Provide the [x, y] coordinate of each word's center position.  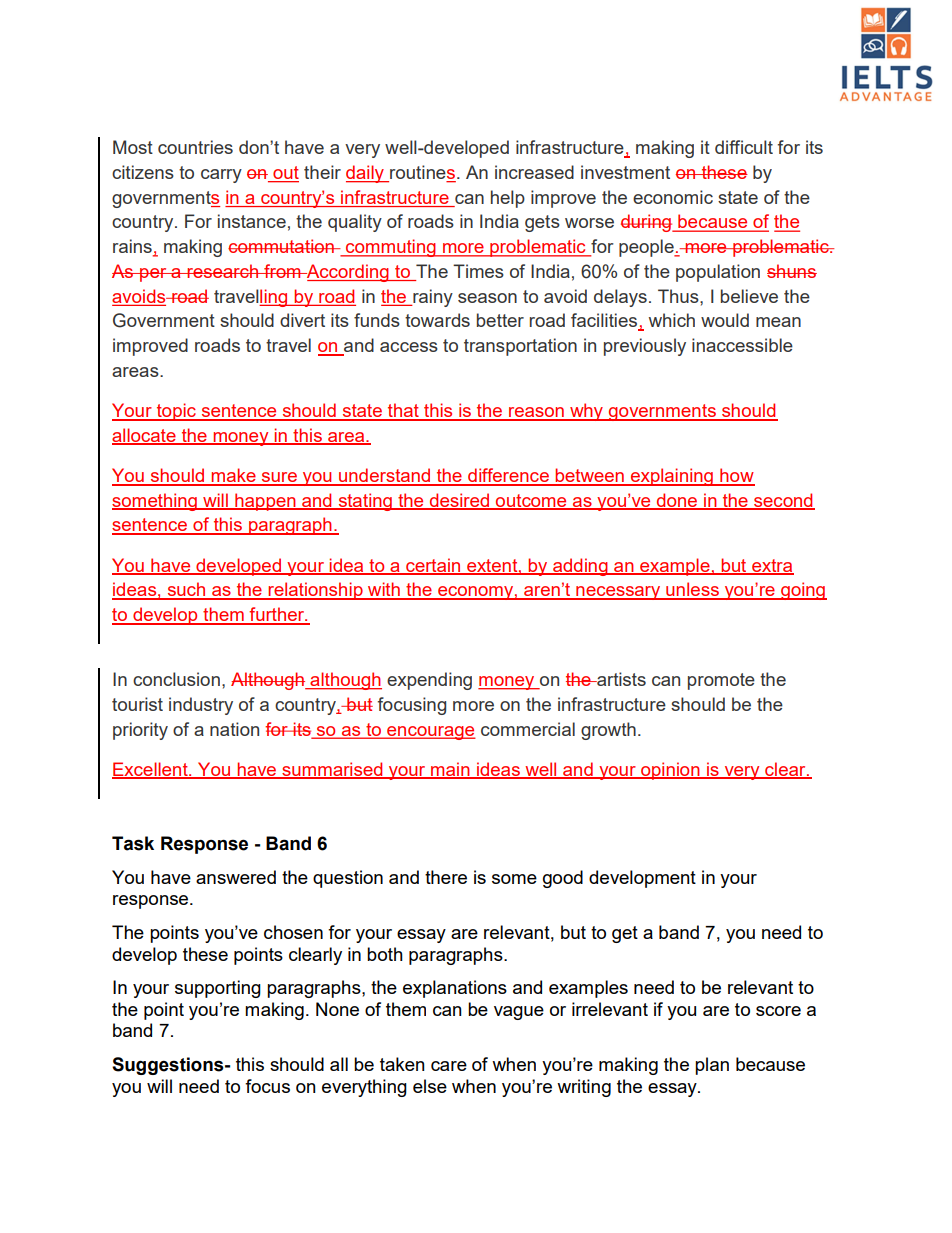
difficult [744, 147]
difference [508, 476]
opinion [670, 771]
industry [201, 706]
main [450, 770]
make [234, 476]
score [778, 1011]
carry [221, 176]
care [449, 1066]
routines [423, 173]
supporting [218, 989]
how [736, 476]
